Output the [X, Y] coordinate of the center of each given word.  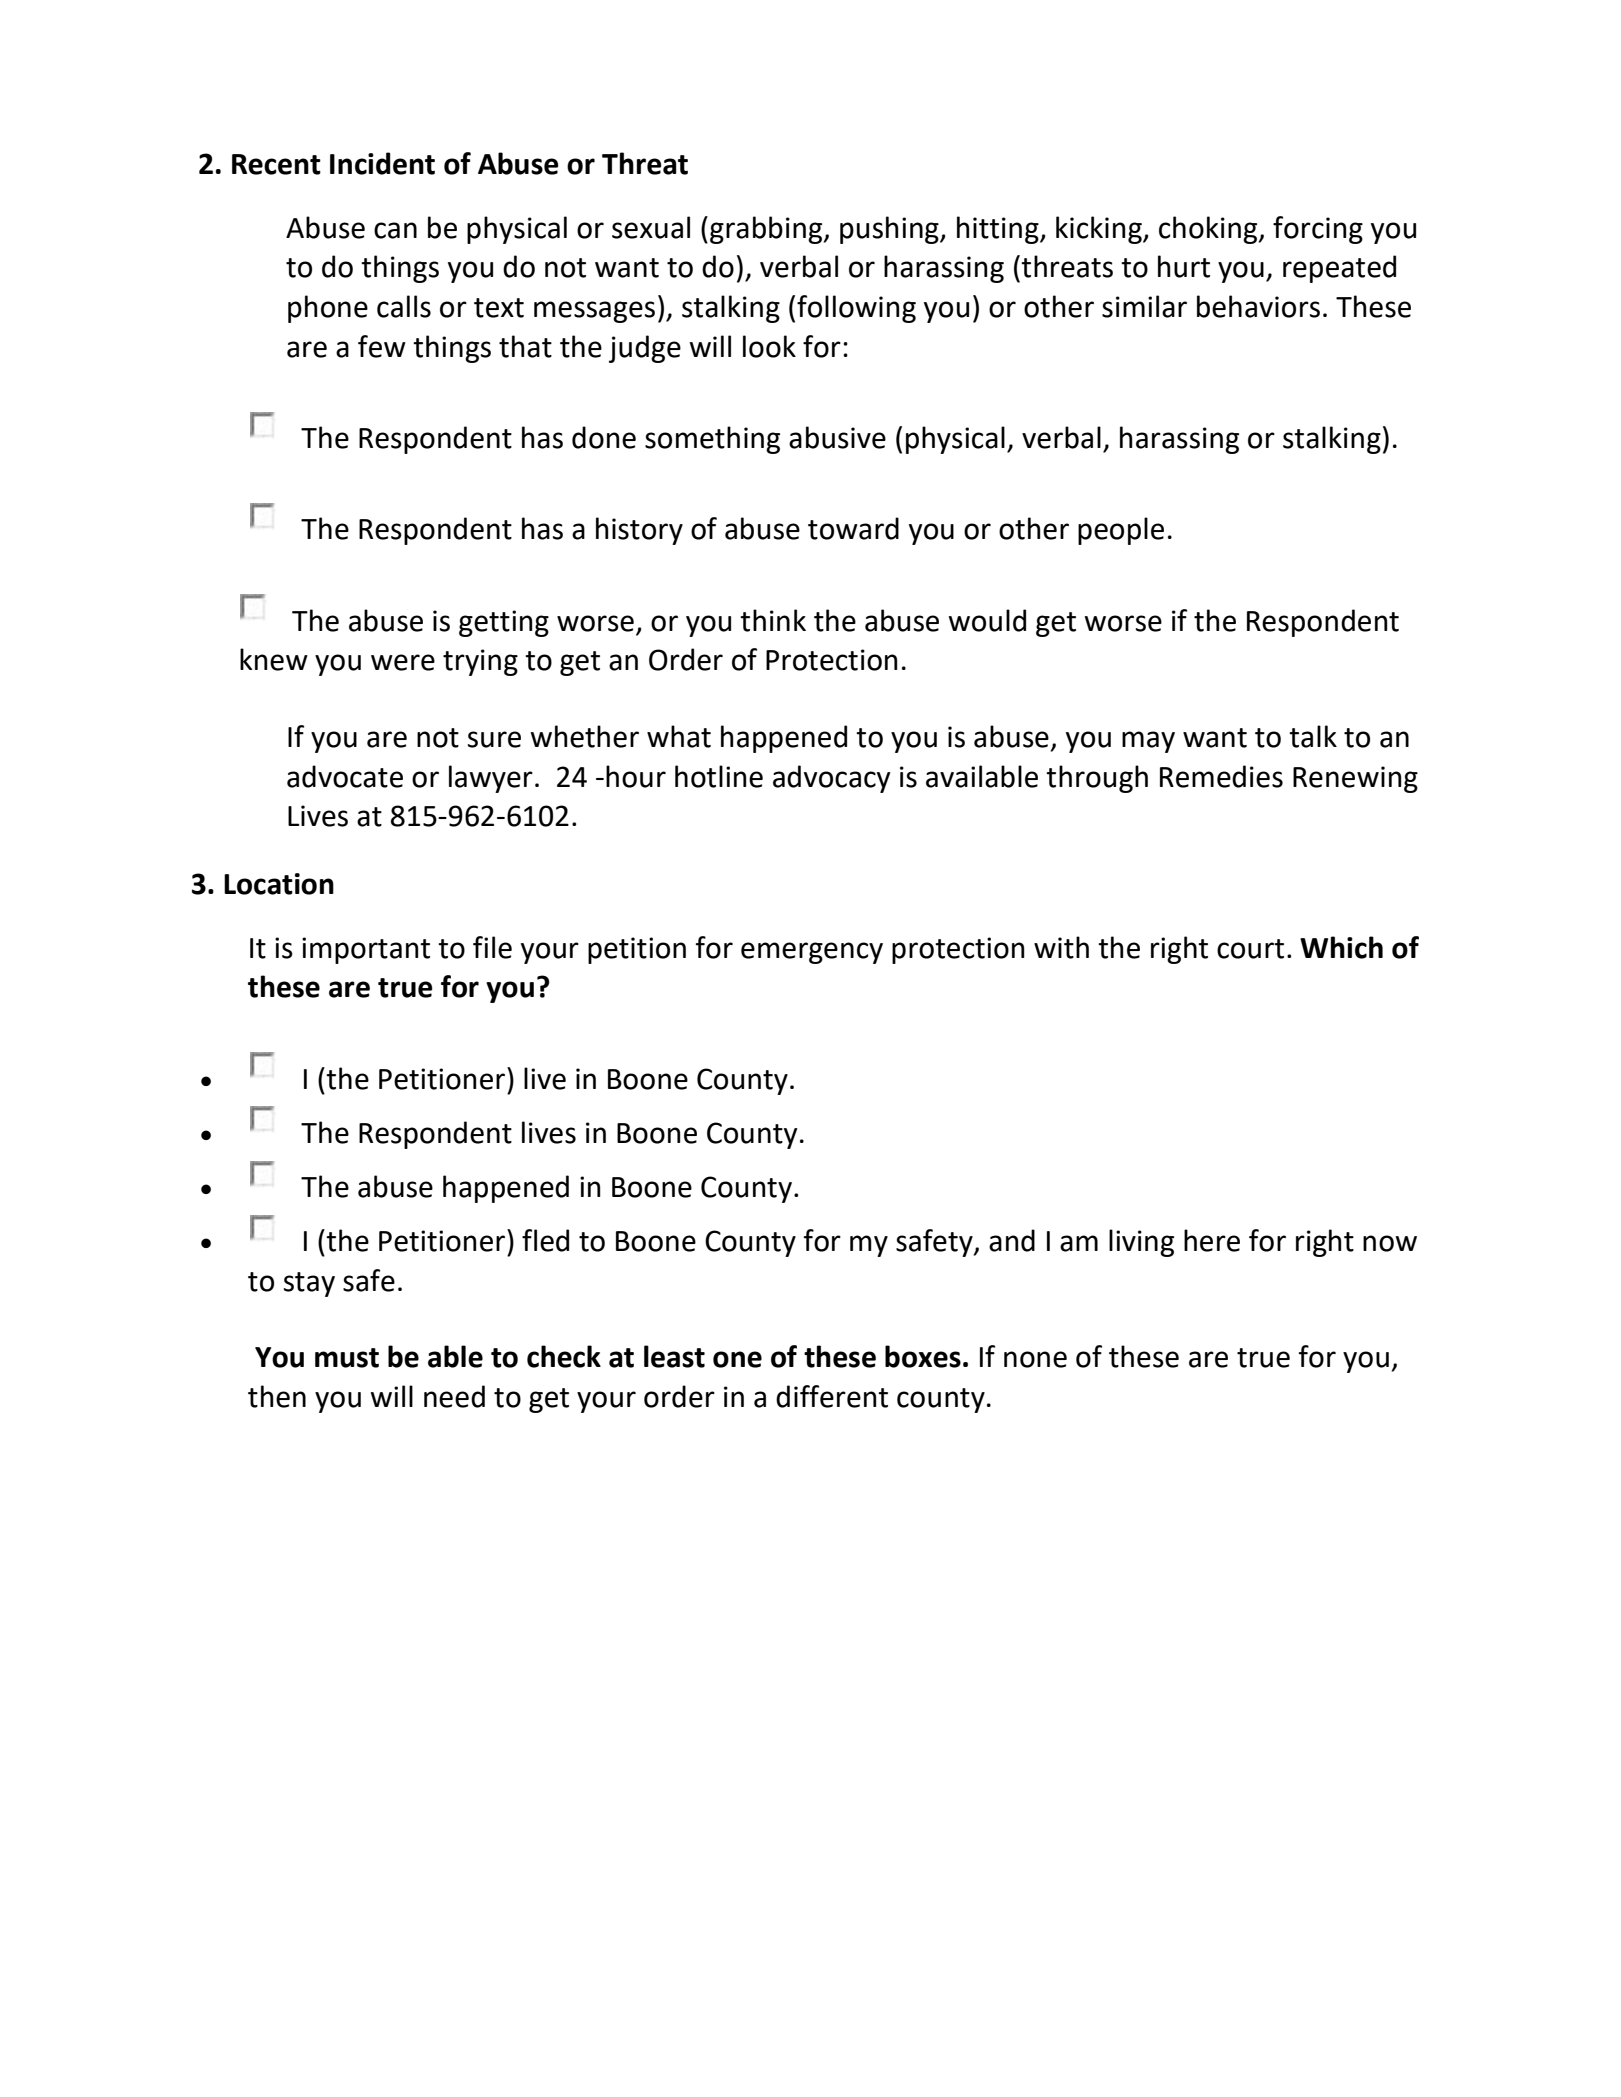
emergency [812, 953]
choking [1209, 230]
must [347, 1358]
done [604, 437]
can [395, 230]
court [1250, 949]
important [366, 950]
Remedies [1221, 776]
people [1121, 531]
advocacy [831, 779]
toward [853, 528]
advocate [345, 776]
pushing [890, 230]
